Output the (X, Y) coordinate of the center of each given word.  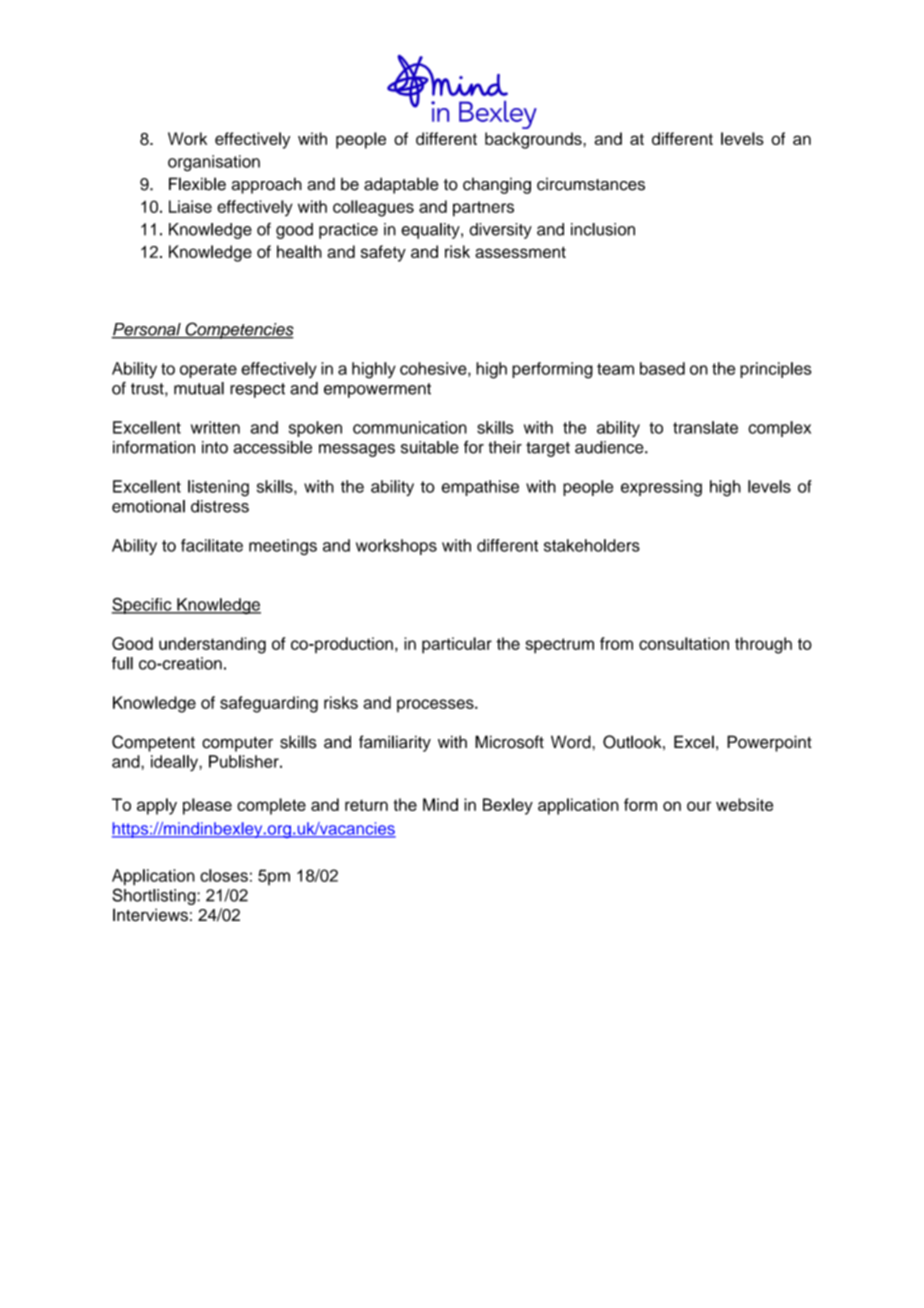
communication (410, 427)
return (366, 805)
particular (457, 645)
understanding (212, 645)
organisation (214, 163)
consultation (684, 643)
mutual (199, 388)
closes (224, 875)
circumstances (591, 184)
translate (705, 427)
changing (497, 186)
